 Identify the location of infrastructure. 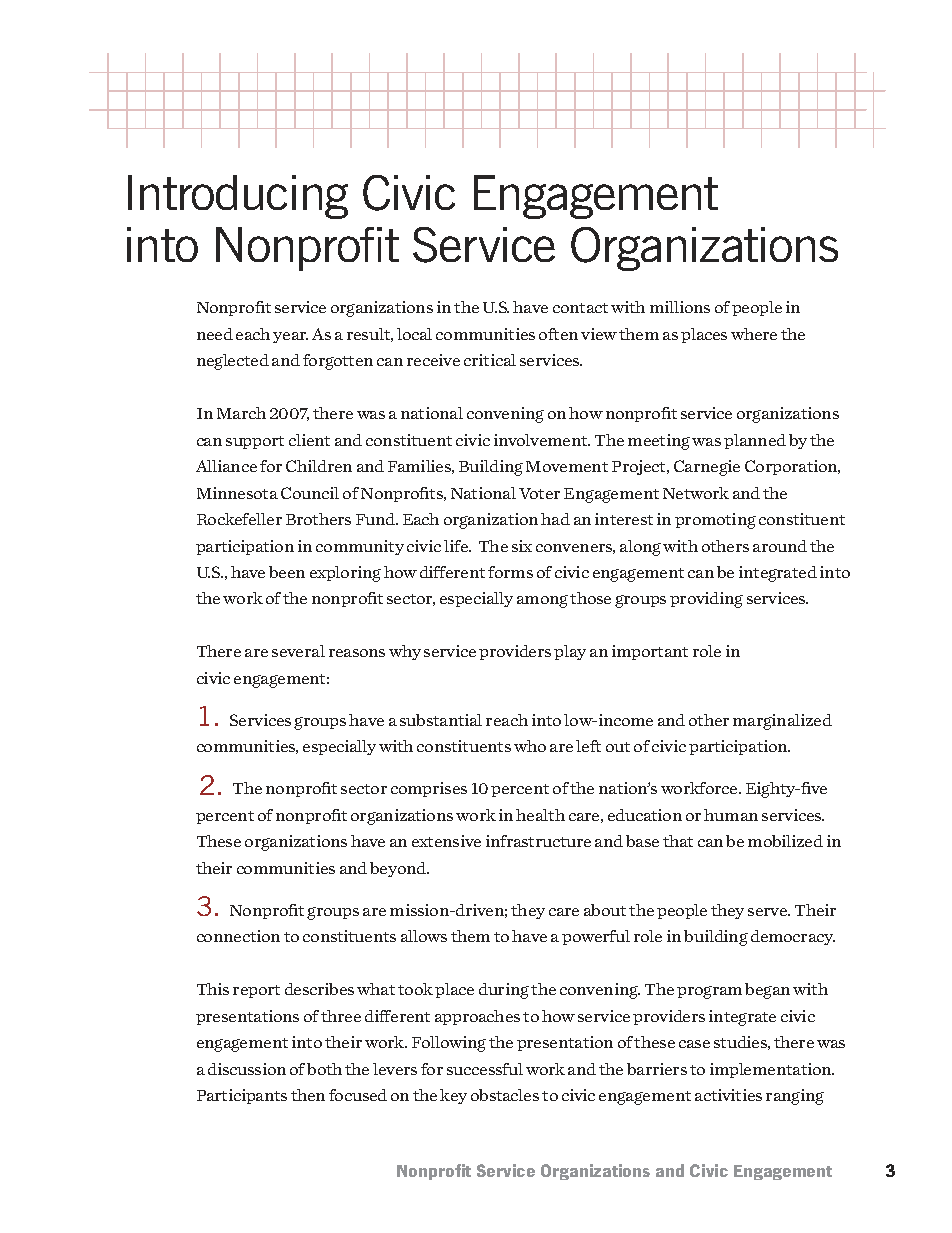
(538, 841).
